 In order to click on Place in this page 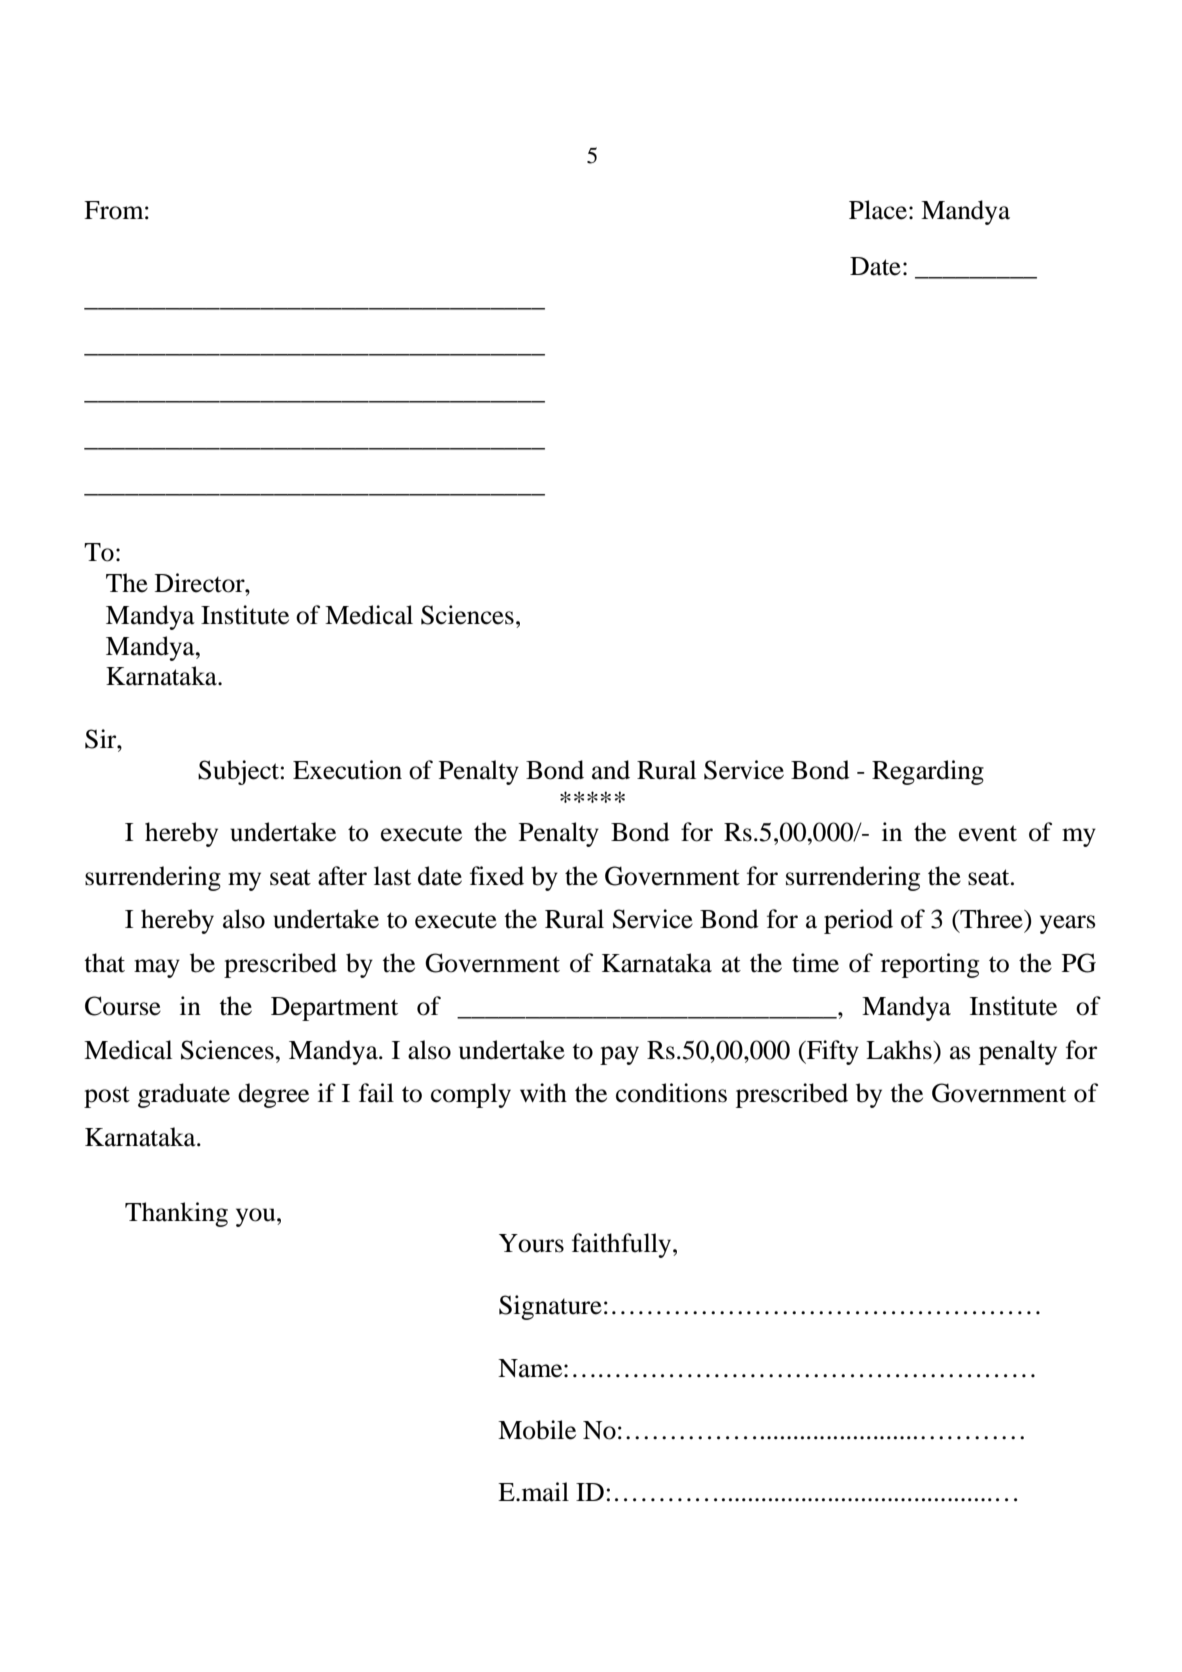, I will do `click(878, 210)`.
